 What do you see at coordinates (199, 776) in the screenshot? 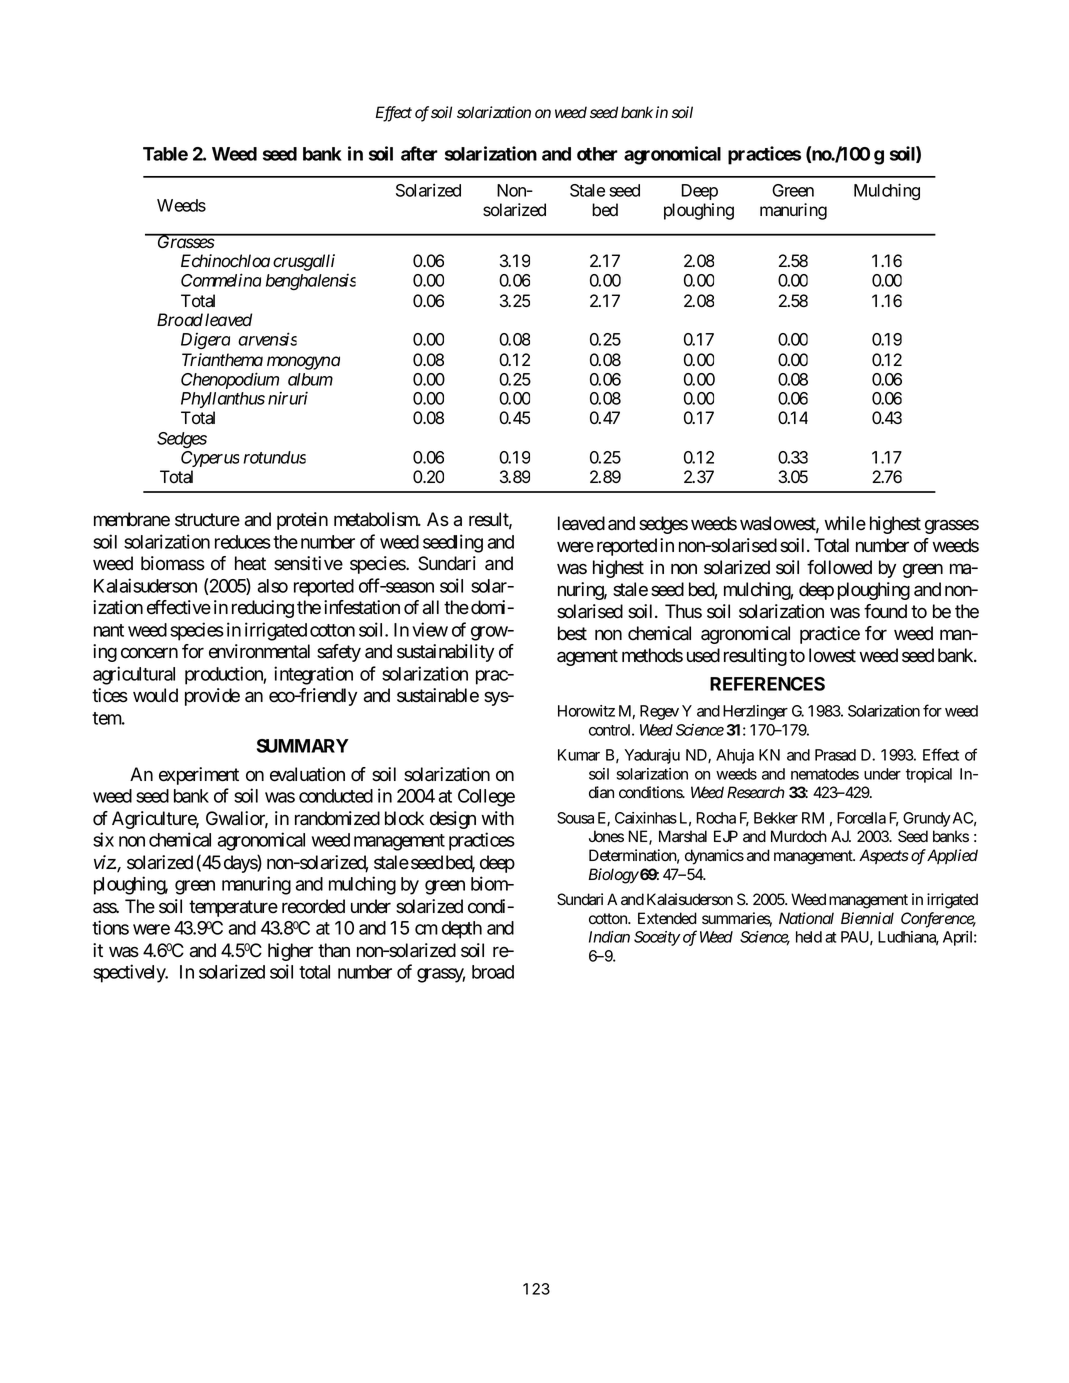
I see `experiment` at bounding box center [199, 776].
